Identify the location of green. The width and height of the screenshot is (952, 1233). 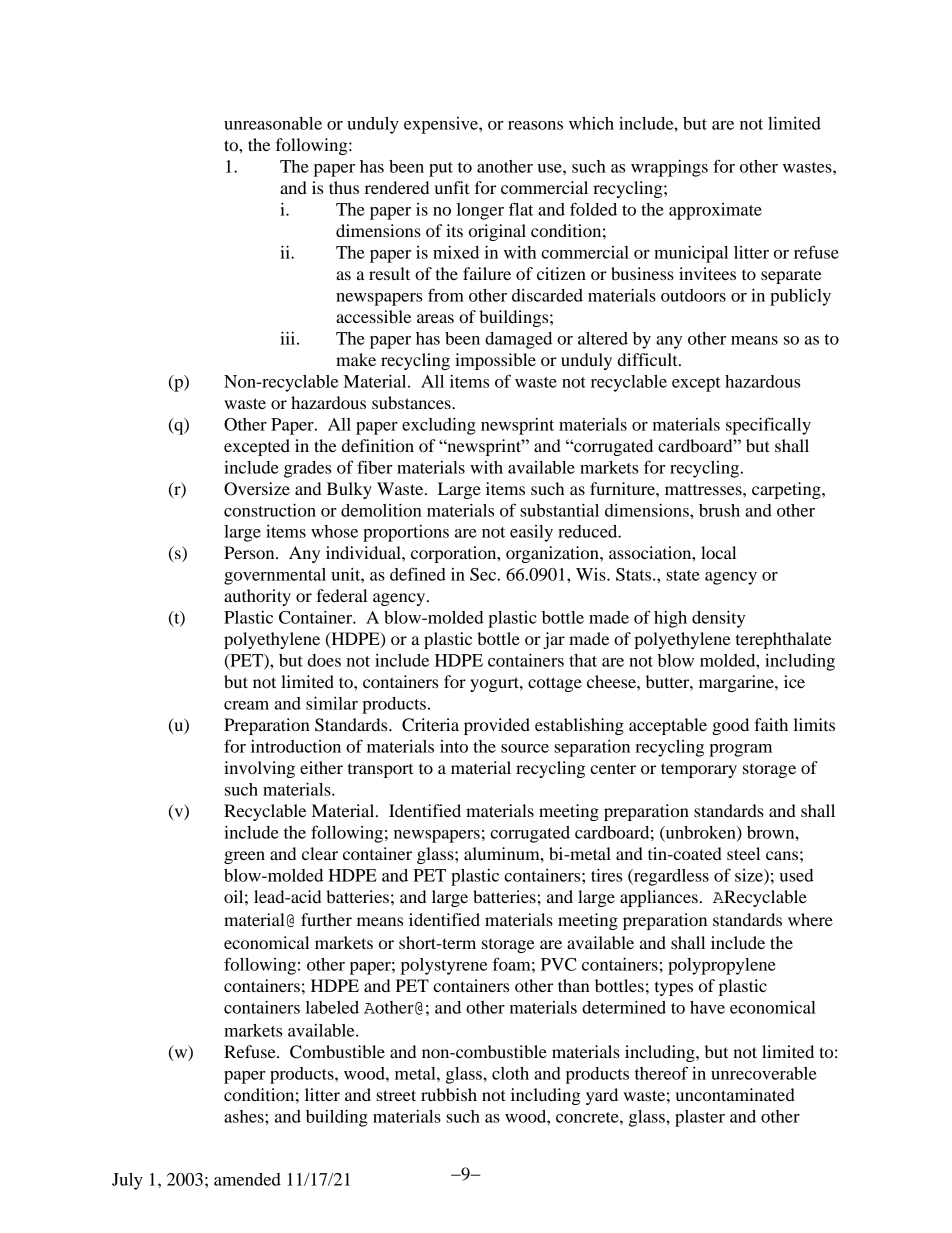
(244, 857).
